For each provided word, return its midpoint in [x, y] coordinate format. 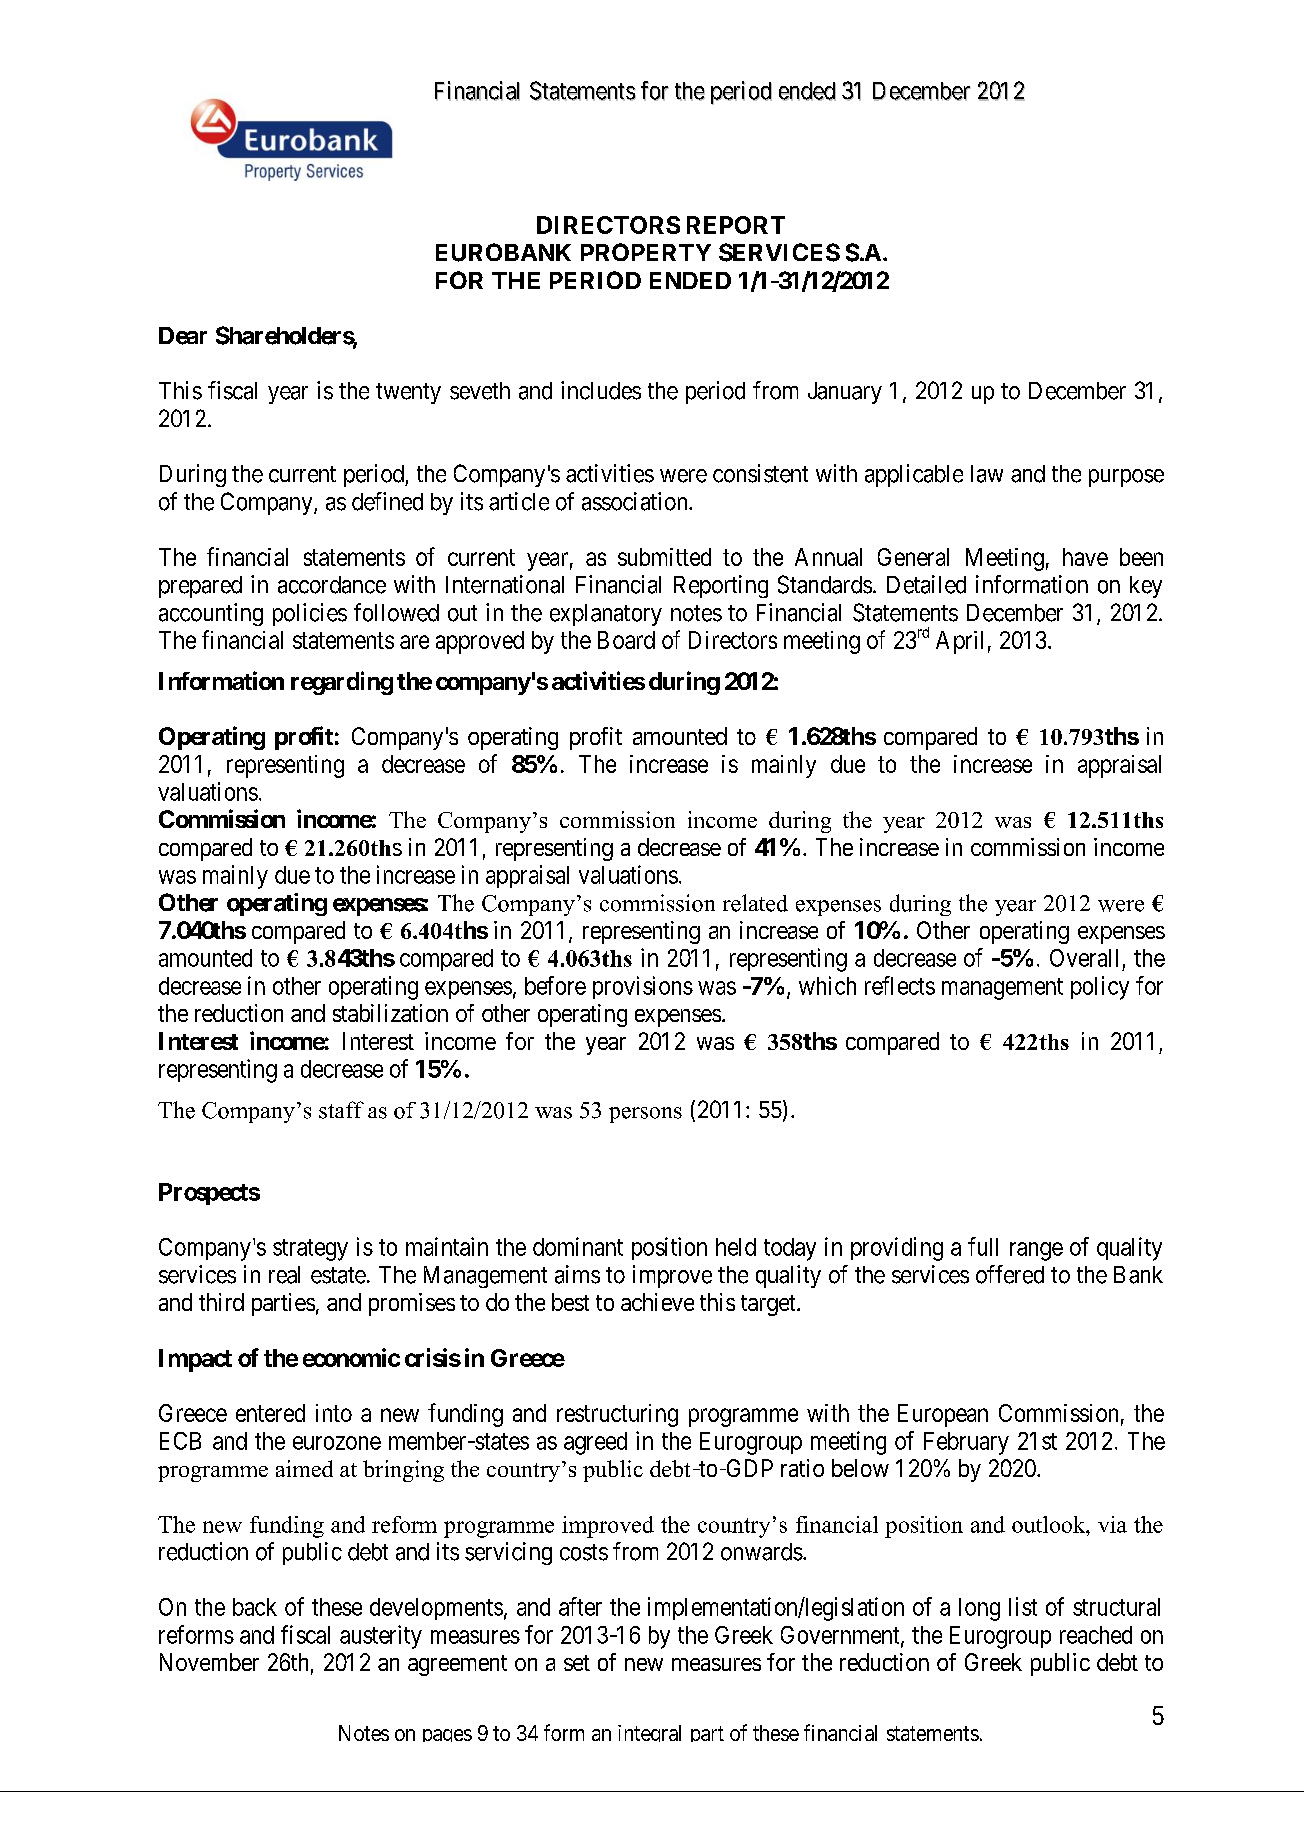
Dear [183, 336]
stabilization [390, 1013]
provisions [643, 987]
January [845, 393]
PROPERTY [646, 252]
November [209, 1662]
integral [649, 1733]
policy [1100, 988]
